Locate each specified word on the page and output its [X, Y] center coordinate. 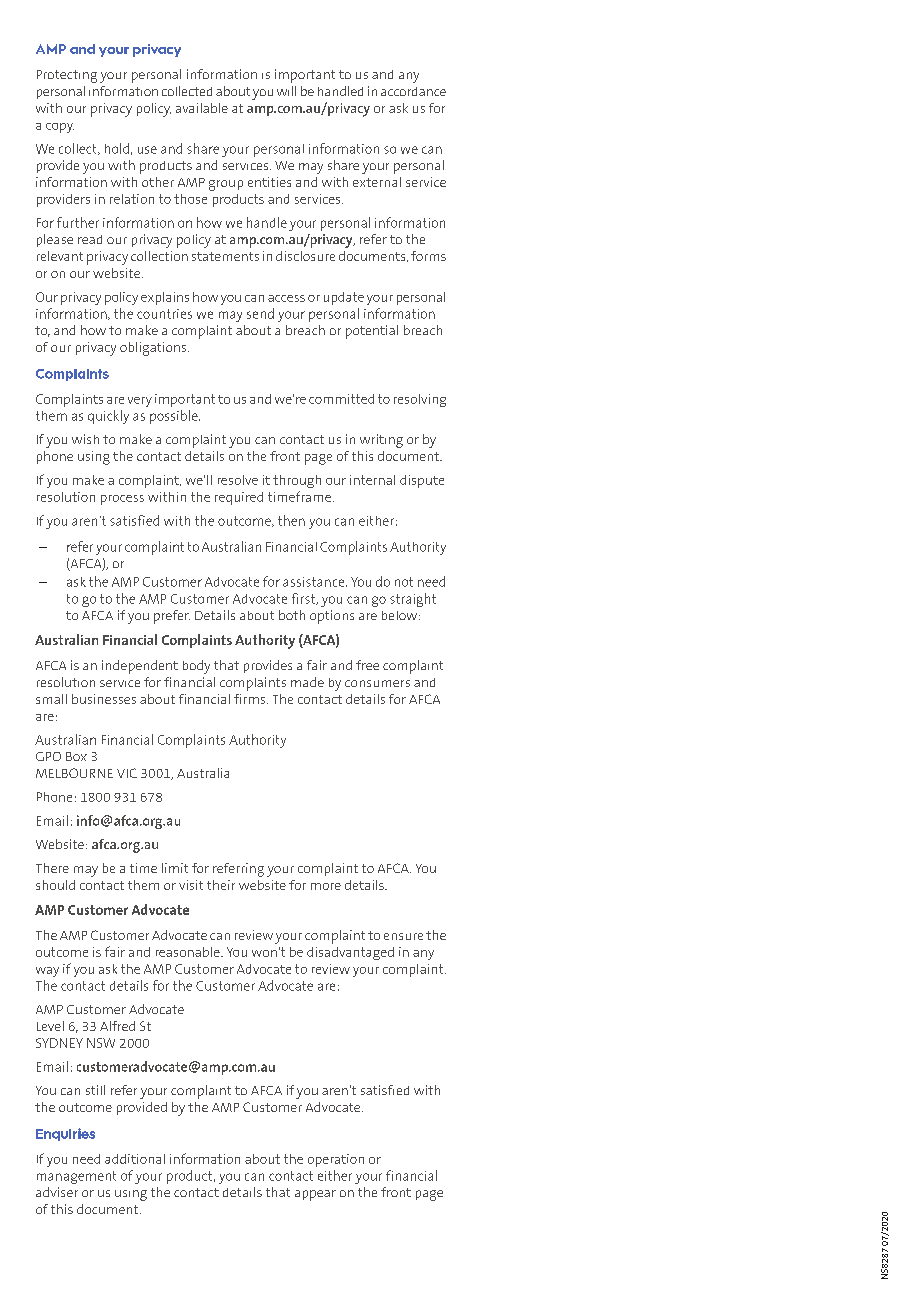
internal [372, 480]
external [377, 182]
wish [85, 439]
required [239, 498]
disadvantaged [350, 953]
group [226, 185]
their [221, 885]
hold [117, 148]
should [55, 885]
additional [135, 1159]
